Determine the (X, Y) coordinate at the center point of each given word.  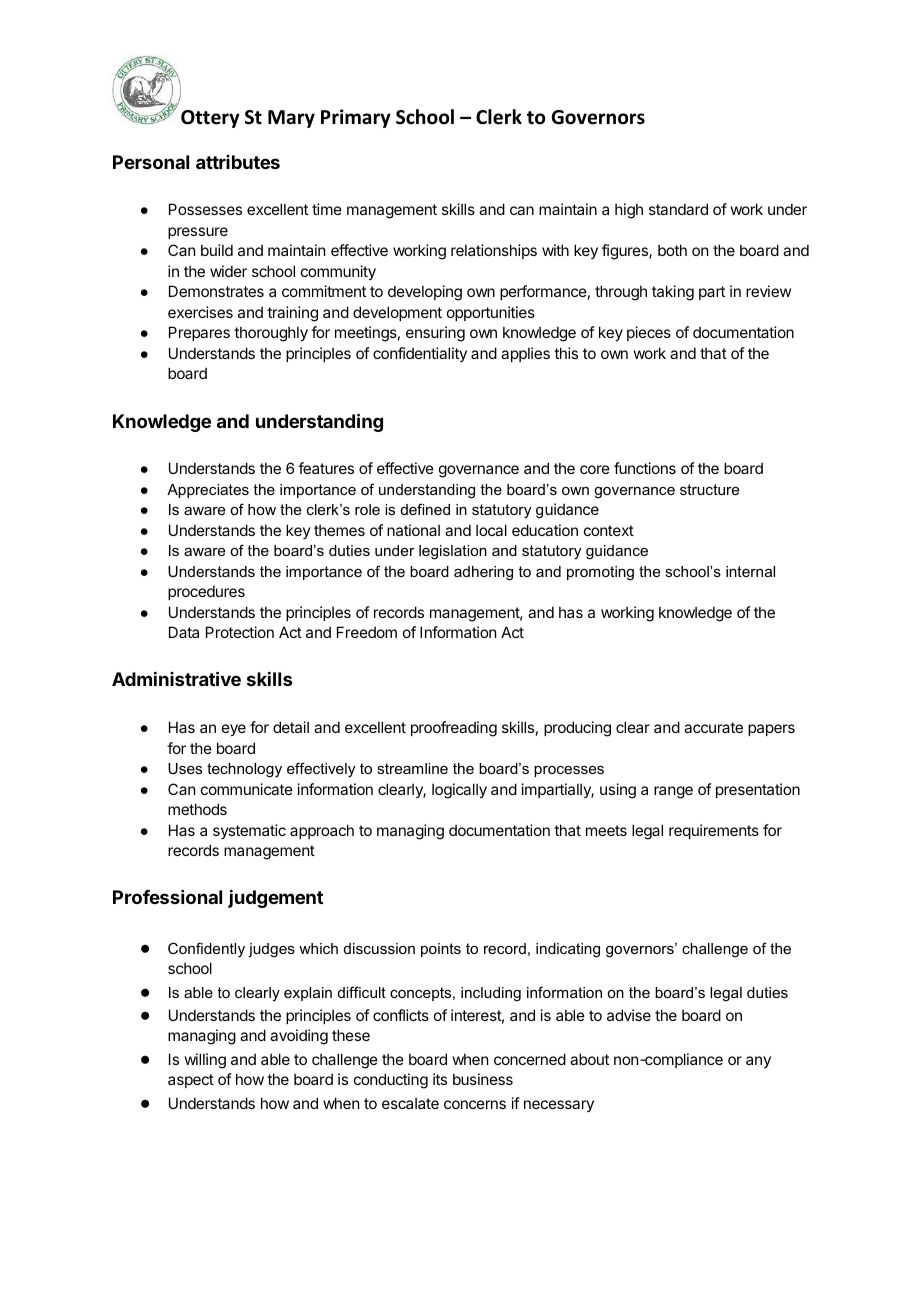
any (758, 1062)
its (440, 1079)
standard (678, 209)
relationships (494, 251)
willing (205, 1061)
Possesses (205, 209)
